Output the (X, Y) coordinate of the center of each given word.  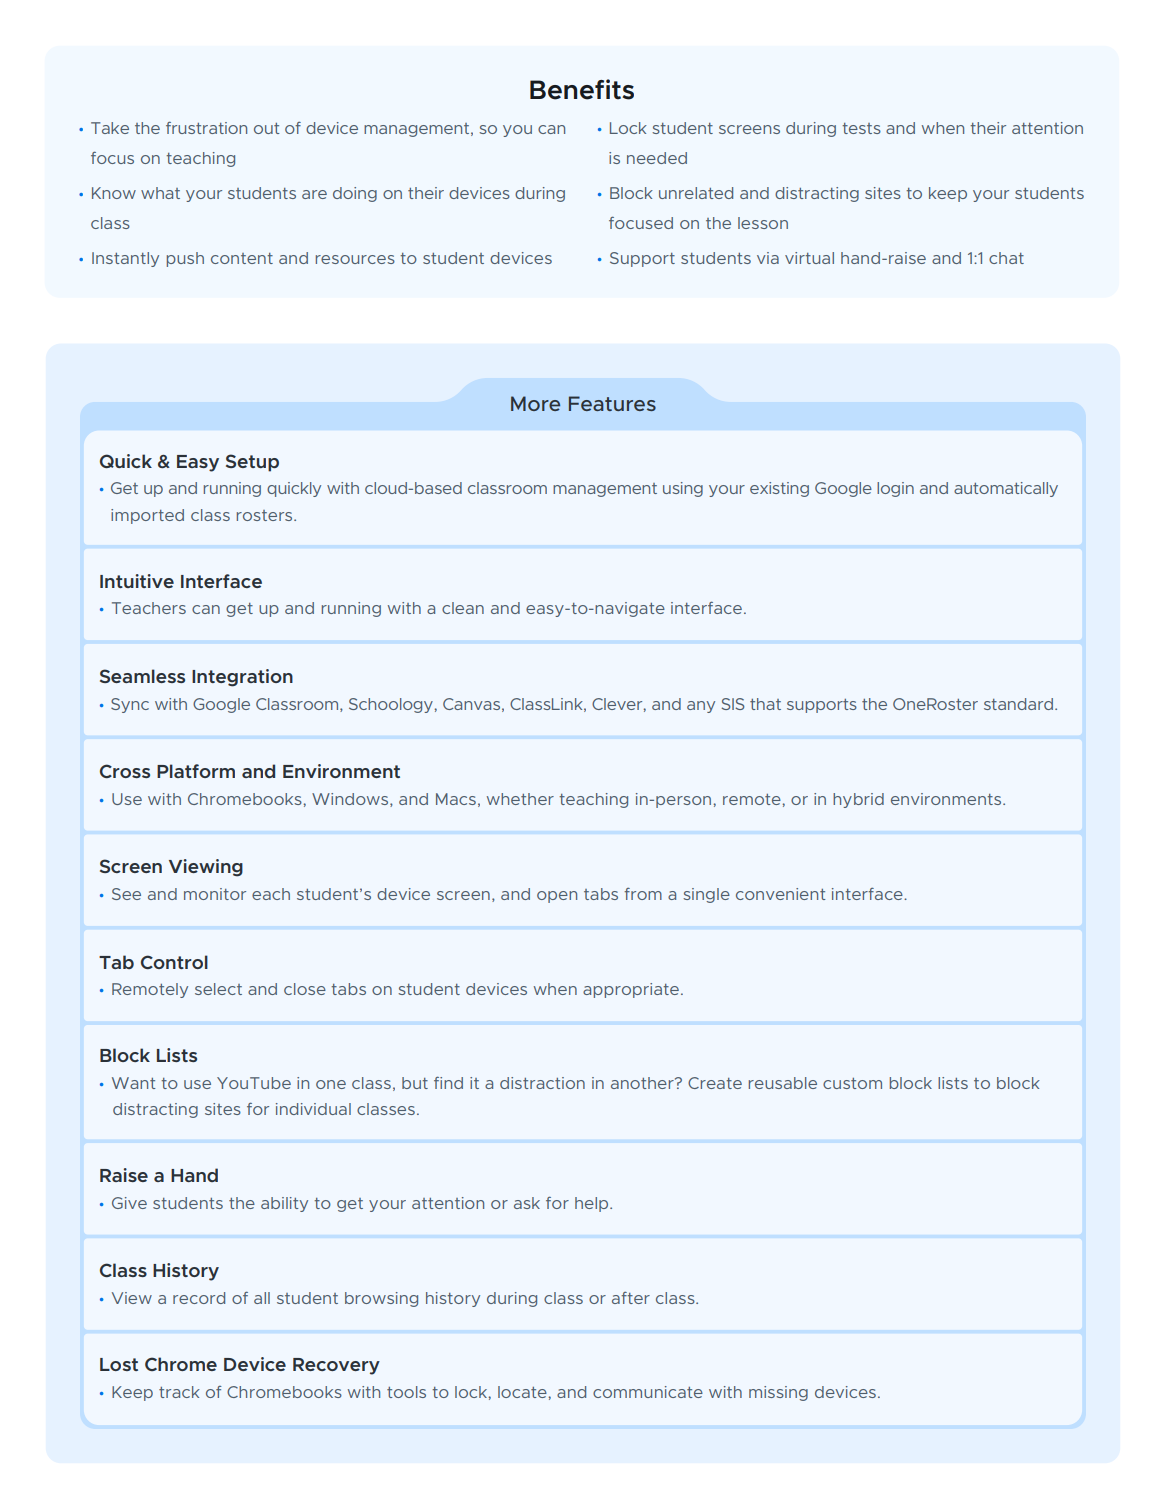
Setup (252, 463)
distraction (542, 1083)
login (895, 489)
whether (520, 799)
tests (861, 128)
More (535, 403)
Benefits (582, 89)
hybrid (858, 800)
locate (522, 1392)
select (218, 989)
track (179, 1392)
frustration (206, 128)
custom (852, 1083)
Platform (196, 771)
